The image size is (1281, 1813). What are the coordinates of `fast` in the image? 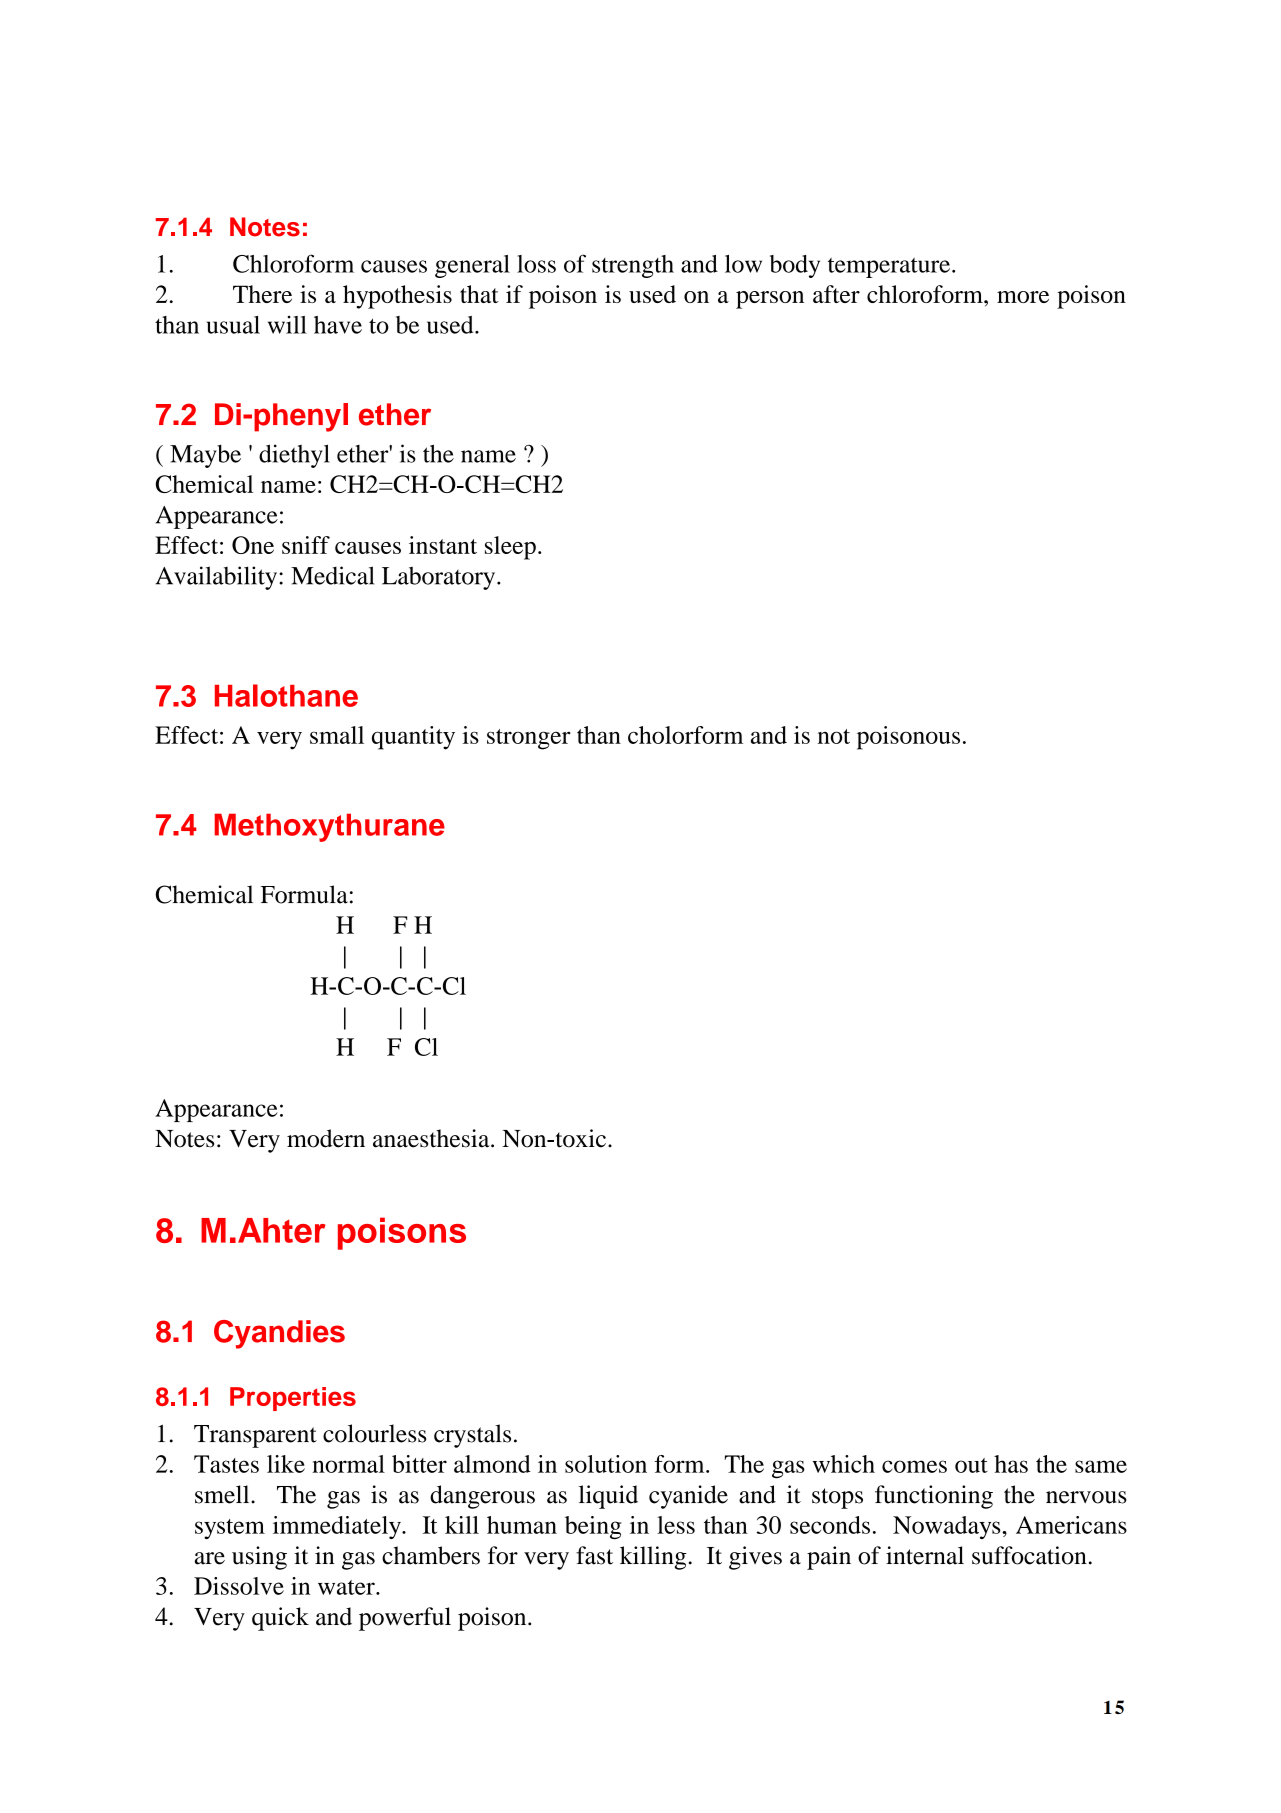 It's located at (594, 1555).
